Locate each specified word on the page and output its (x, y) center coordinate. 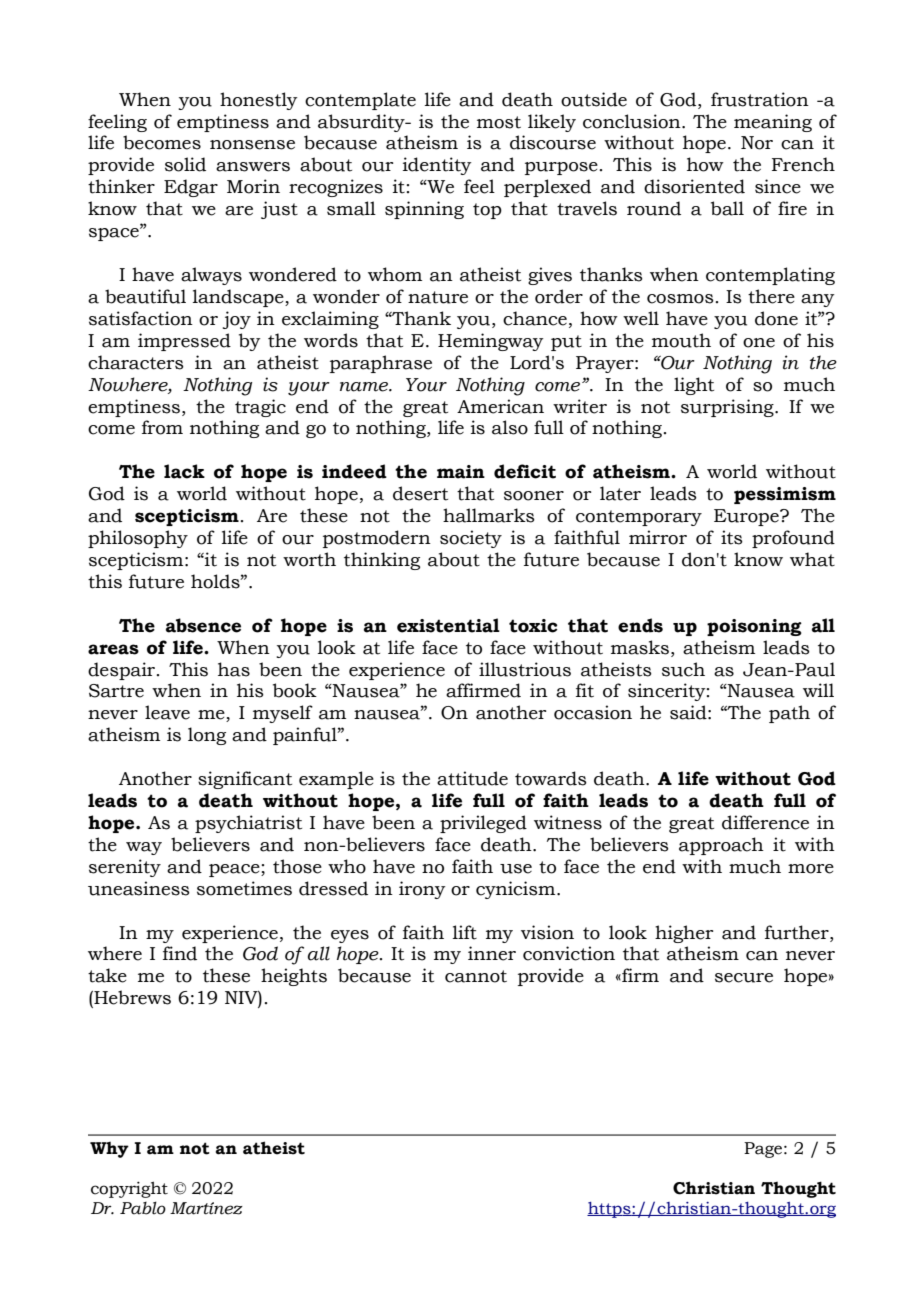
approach (721, 846)
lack (184, 471)
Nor (757, 143)
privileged (483, 824)
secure (744, 978)
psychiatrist (248, 824)
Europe (747, 517)
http (605, 1210)
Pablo (143, 1208)
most (499, 122)
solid (185, 164)
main (461, 472)
